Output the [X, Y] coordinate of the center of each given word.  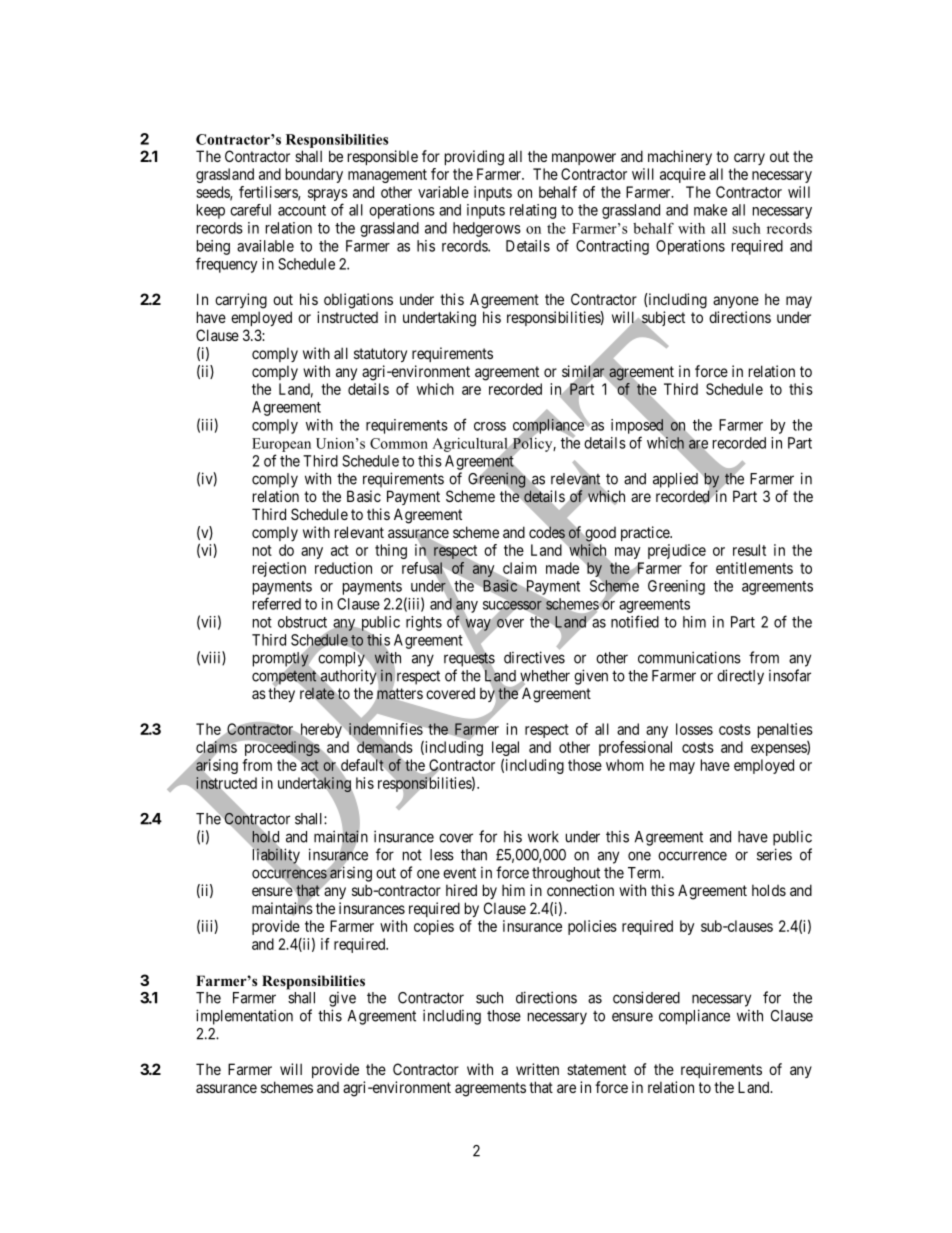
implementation [244, 1017]
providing [474, 158]
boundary [314, 175]
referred [277, 603]
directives [534, 657]
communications [689, 657]
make [710, 210]
